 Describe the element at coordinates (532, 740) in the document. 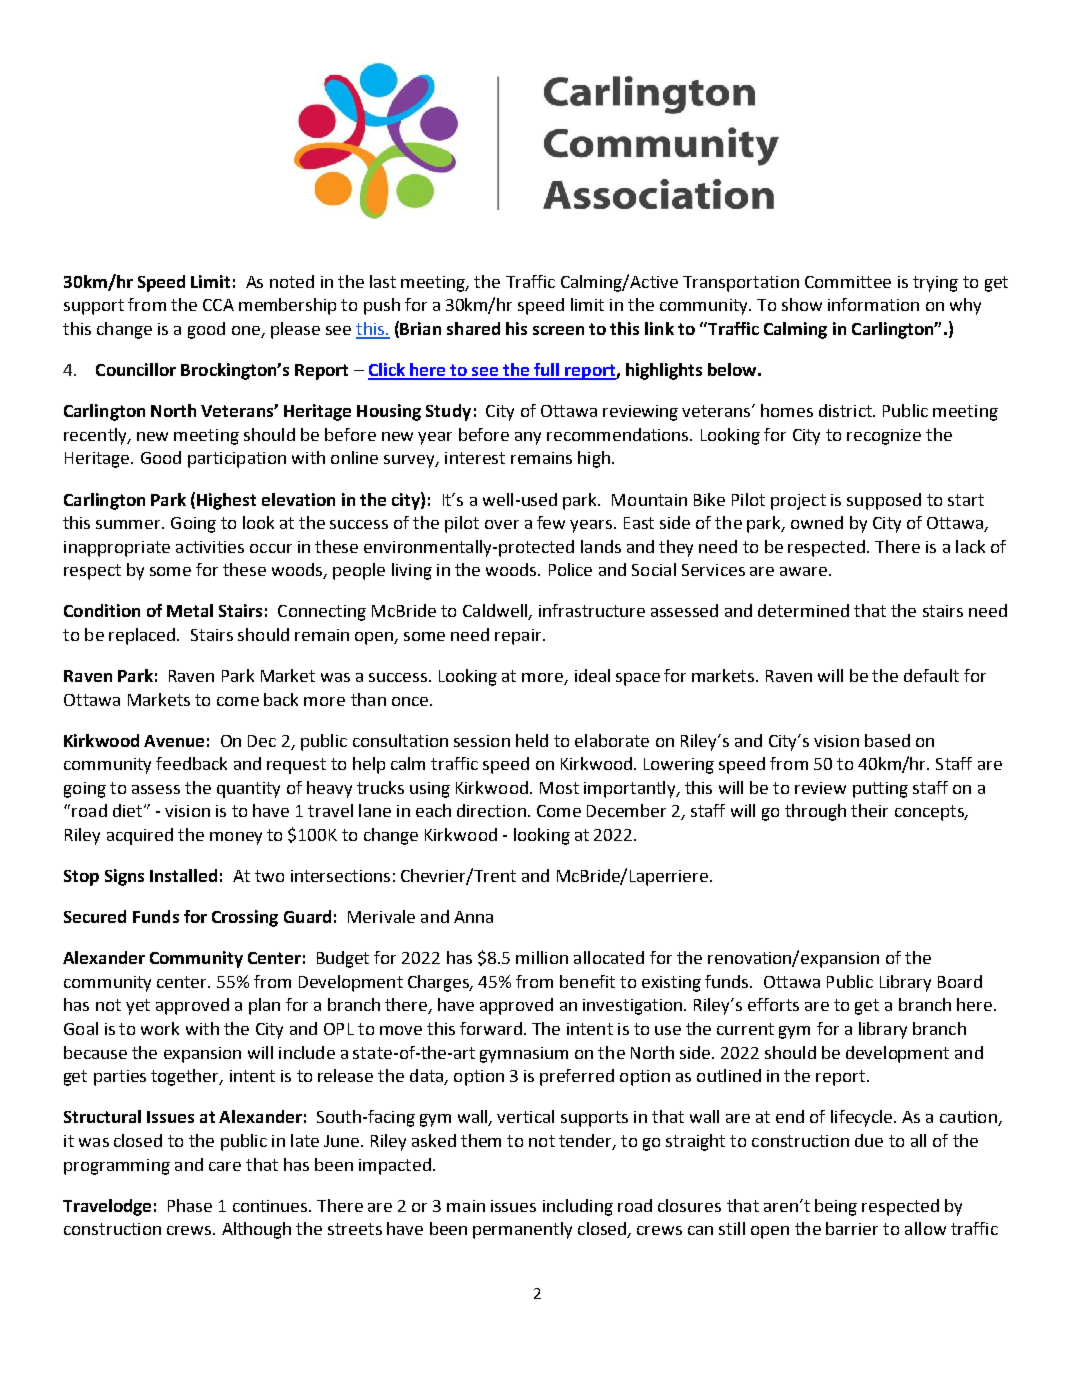

I see `held` at that location.
